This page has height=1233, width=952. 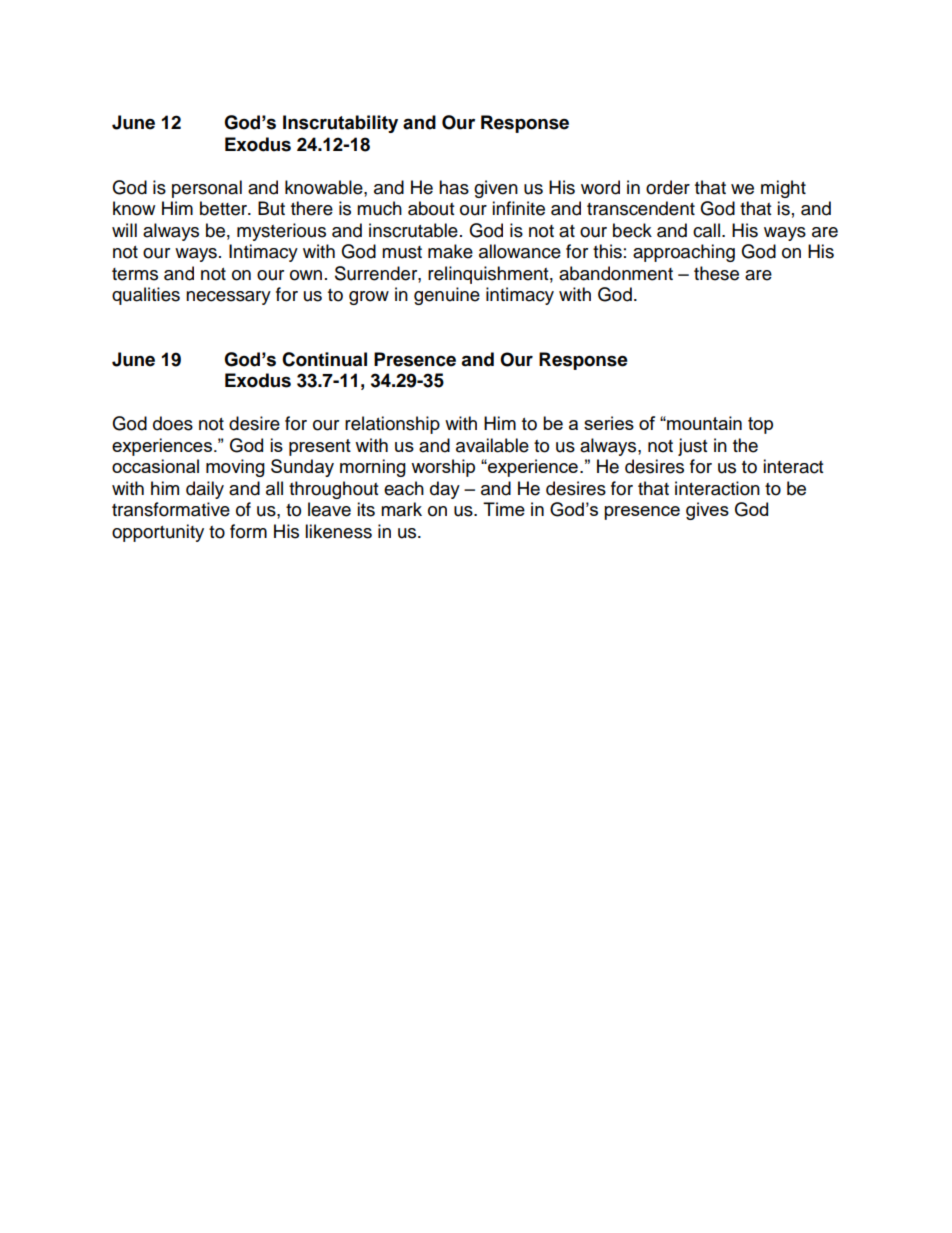 What do you see at coordinates (760, 425) in the page?
I see `top` at bounding box center [760, 425].
